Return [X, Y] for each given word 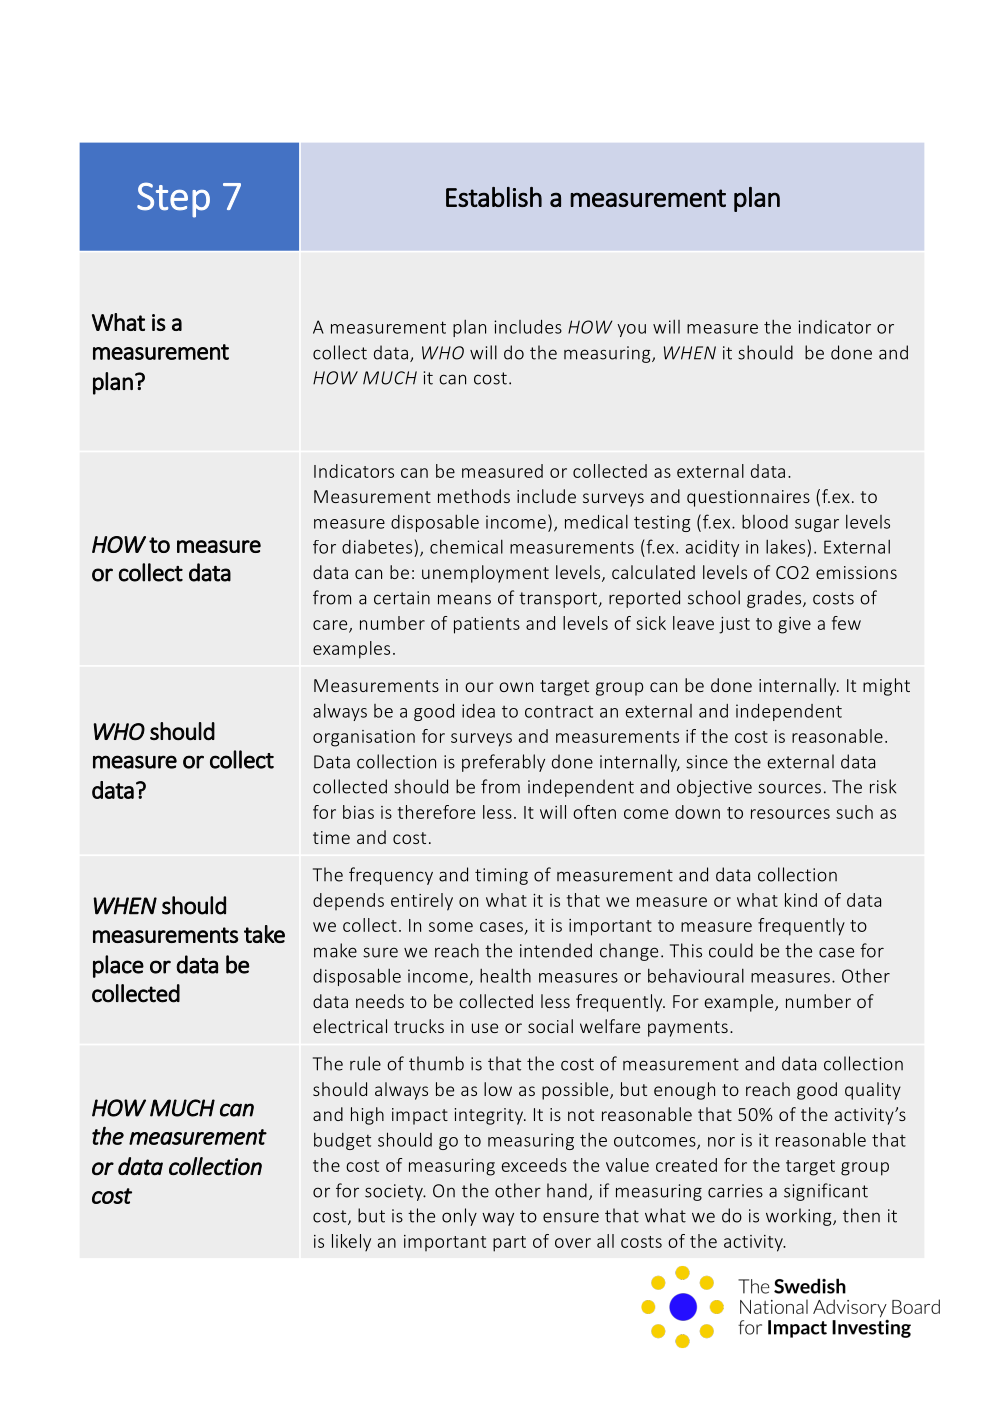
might [886, 687]
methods [474, 496]
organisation [364, 738]
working [800, 1217]
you [631, 330]
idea [478, 711]
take [264, 934]
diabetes [377, 547]
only [459, 1217]
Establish [494, 197]
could [731, 950]
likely [351, 1242]
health [505, 975]
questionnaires [748, 498]
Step [173, 200]
